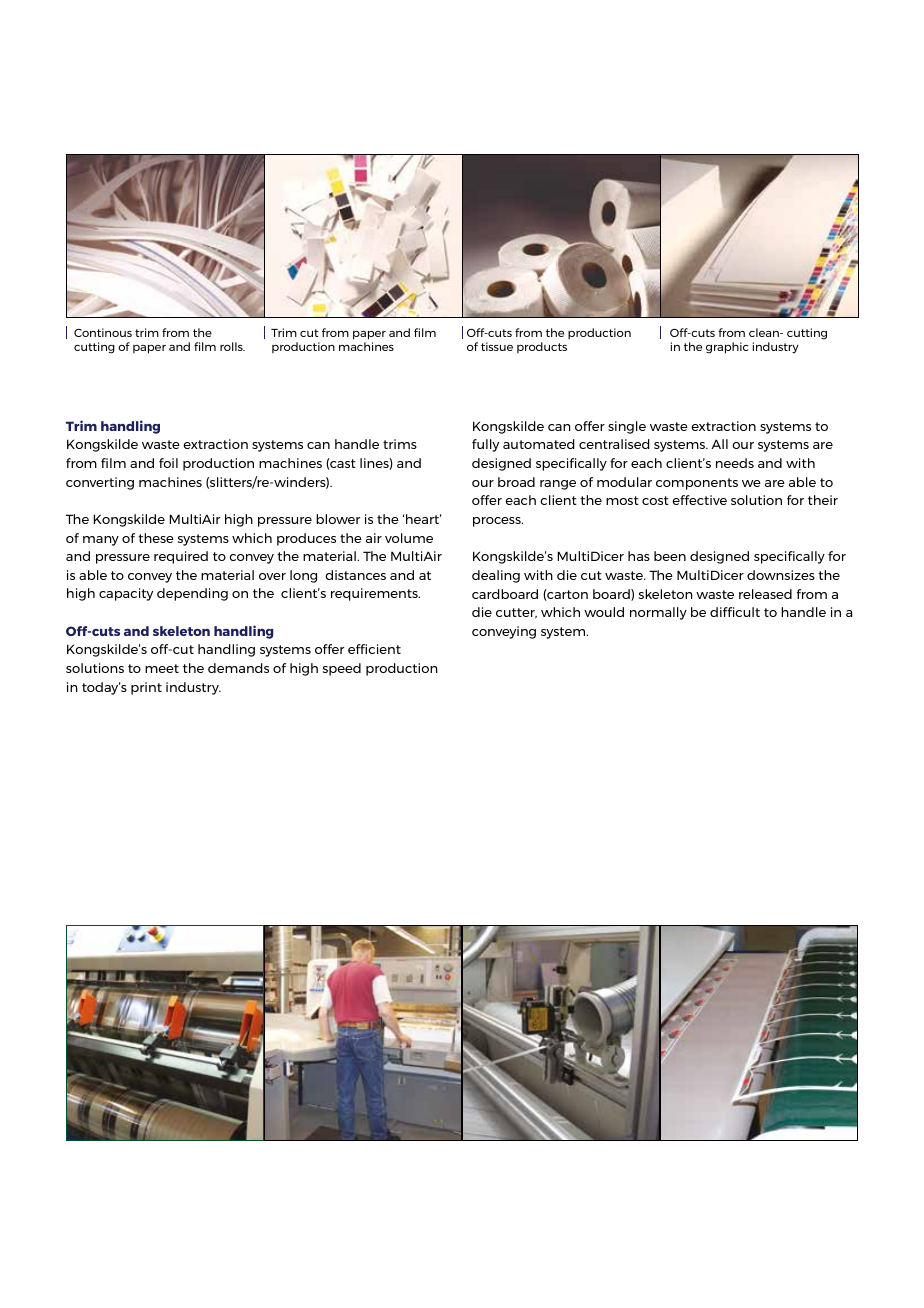 This screenshot has width=924, height=1308. I want to click on these, so click(156, 538).
